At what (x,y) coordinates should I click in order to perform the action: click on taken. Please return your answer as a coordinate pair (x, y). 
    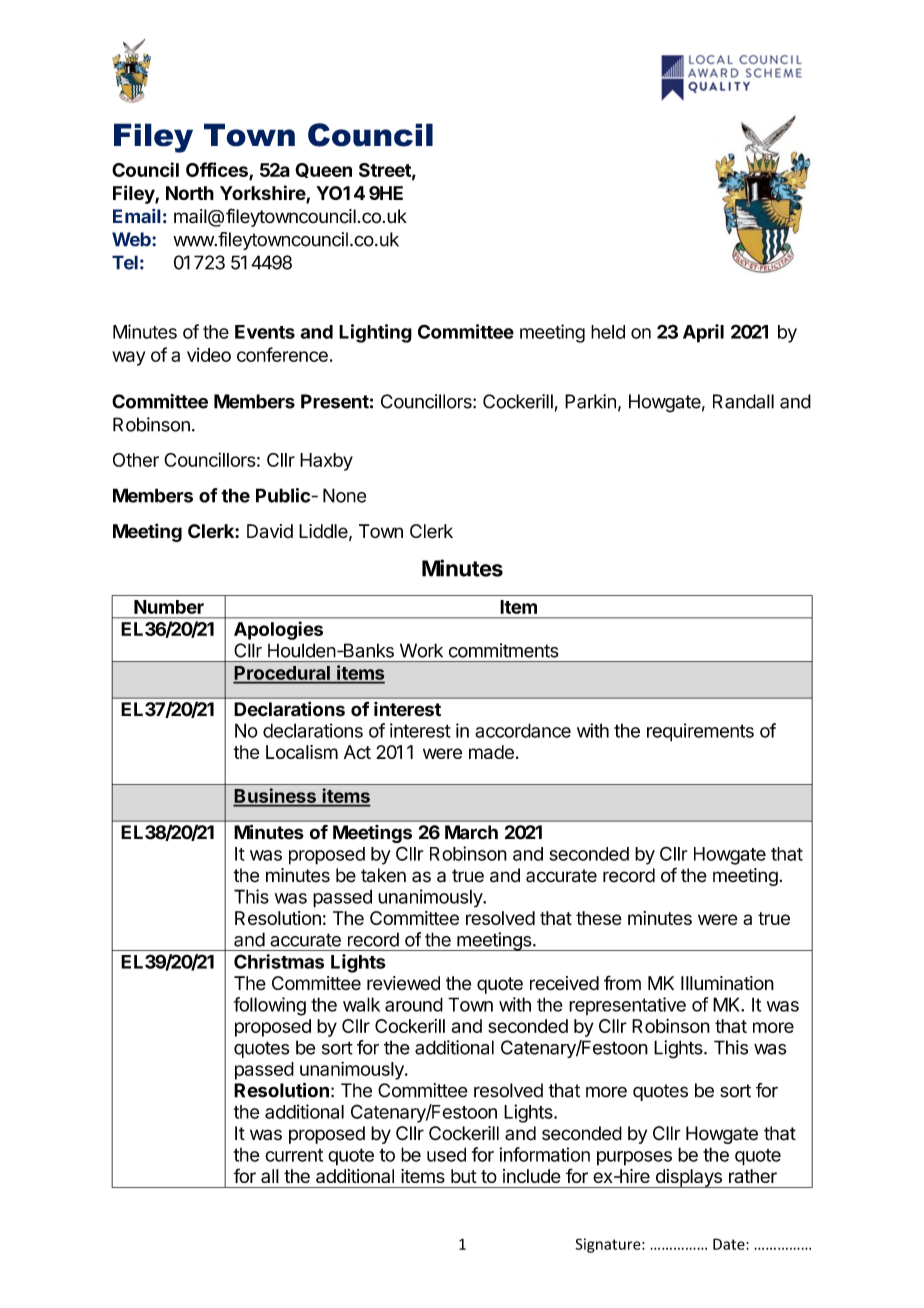
    Looking at the image, I should click on (383, 875).
